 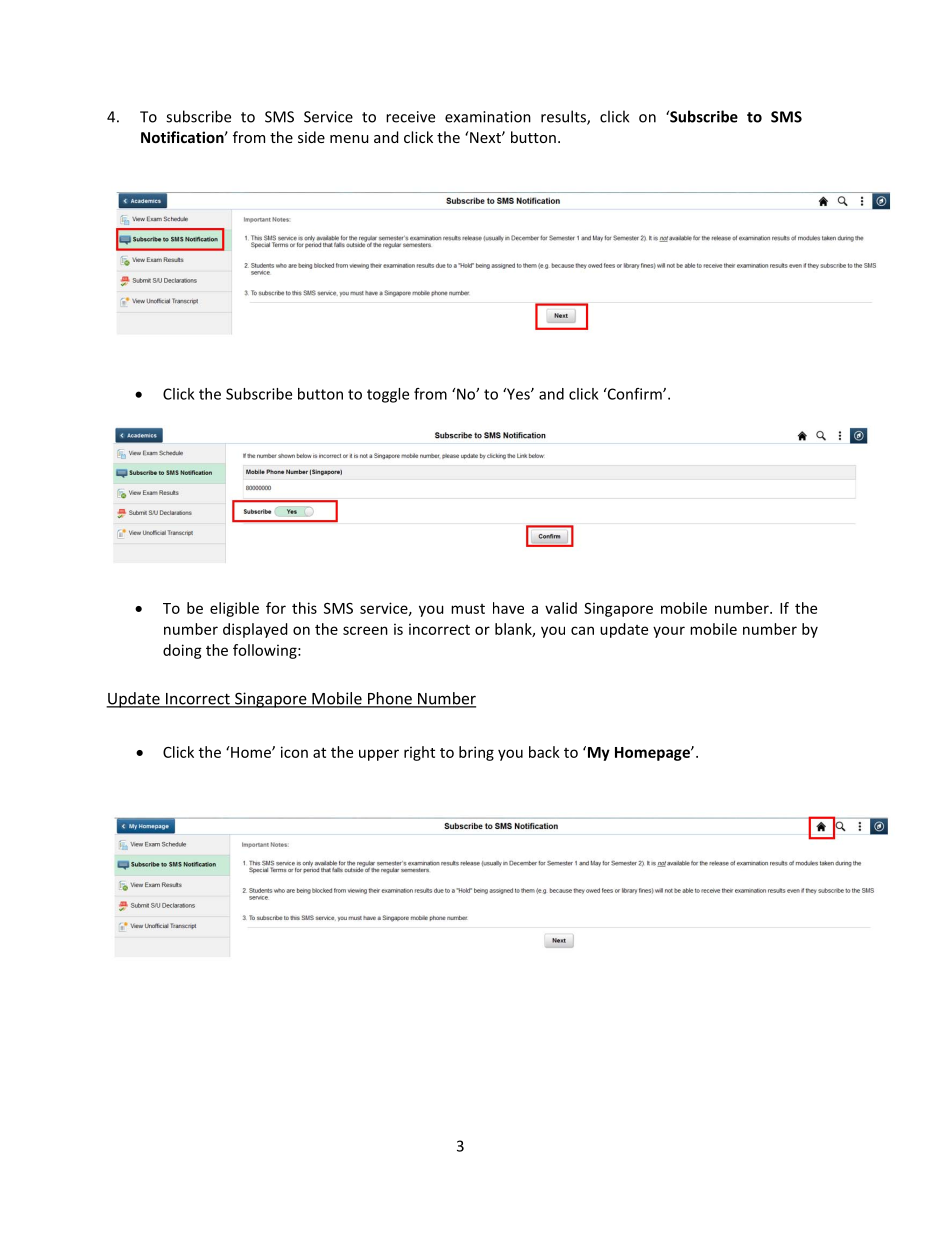 I want to click on side, so click(x=311, y=137).
